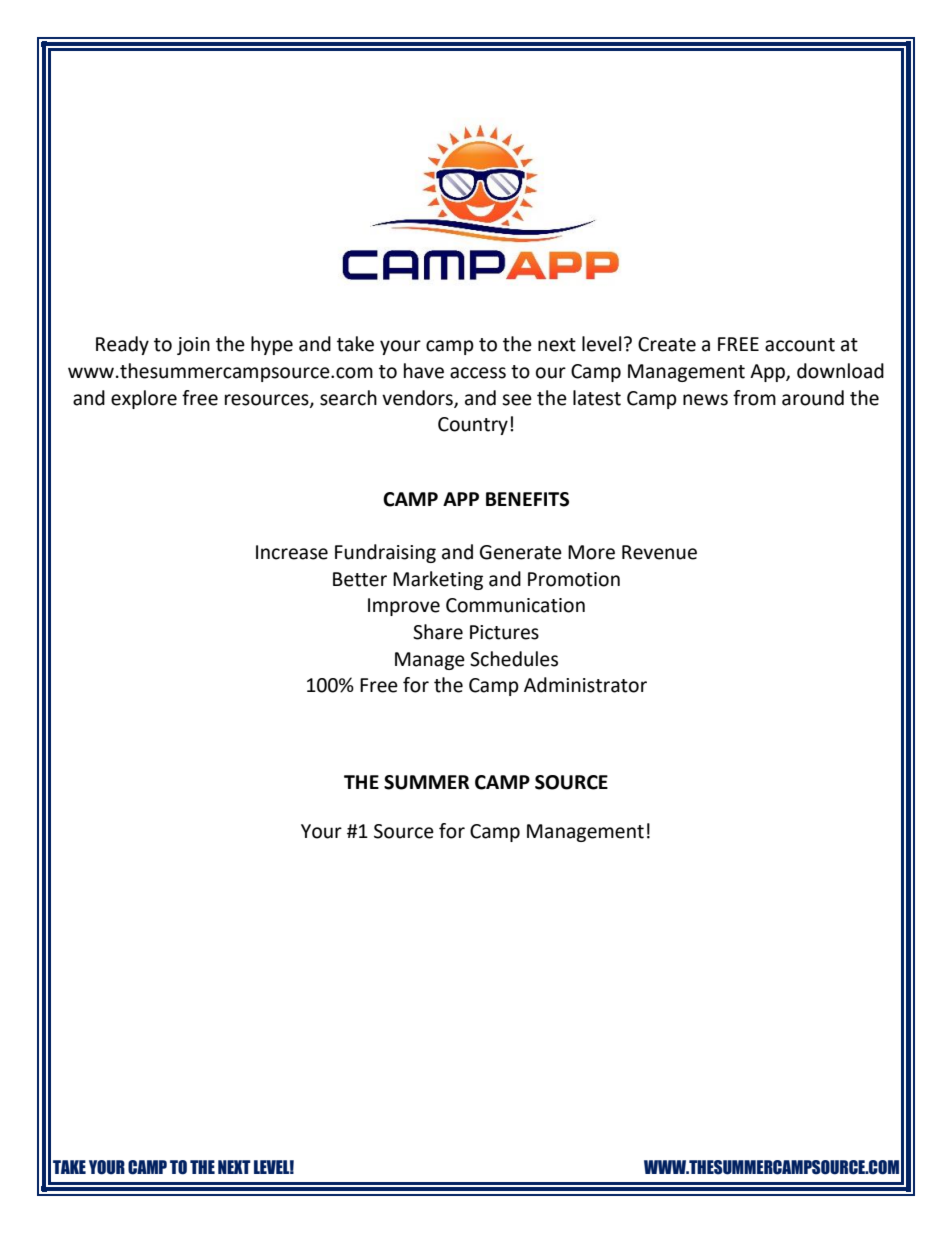 The width and height of the screenshot is (952, 1233). What do you see at coordinates (659, 552) in the screenshot?
I see `Revenue` at bounding box center [659, 552].
